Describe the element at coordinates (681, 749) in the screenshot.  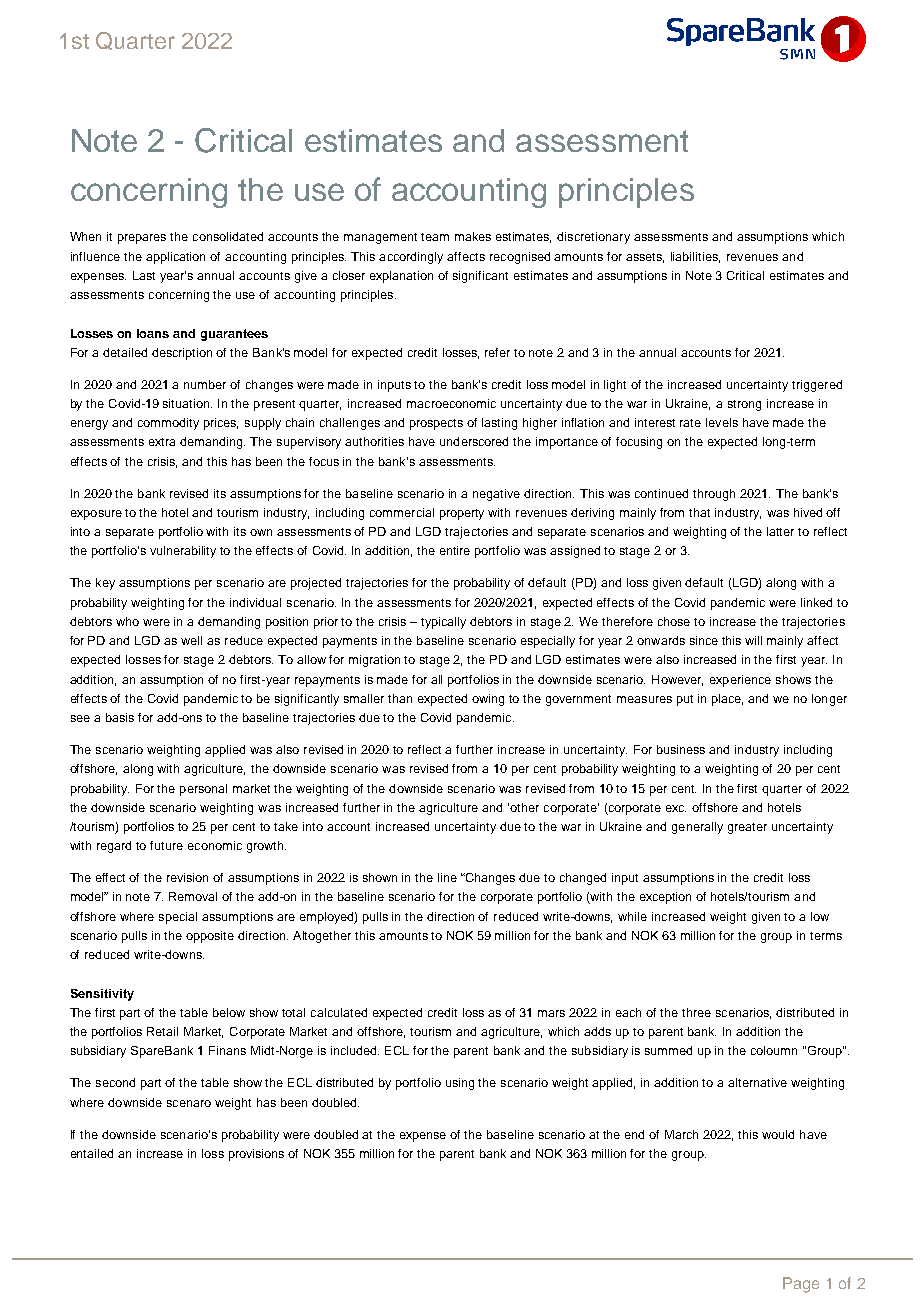
I see `business` at that location.
